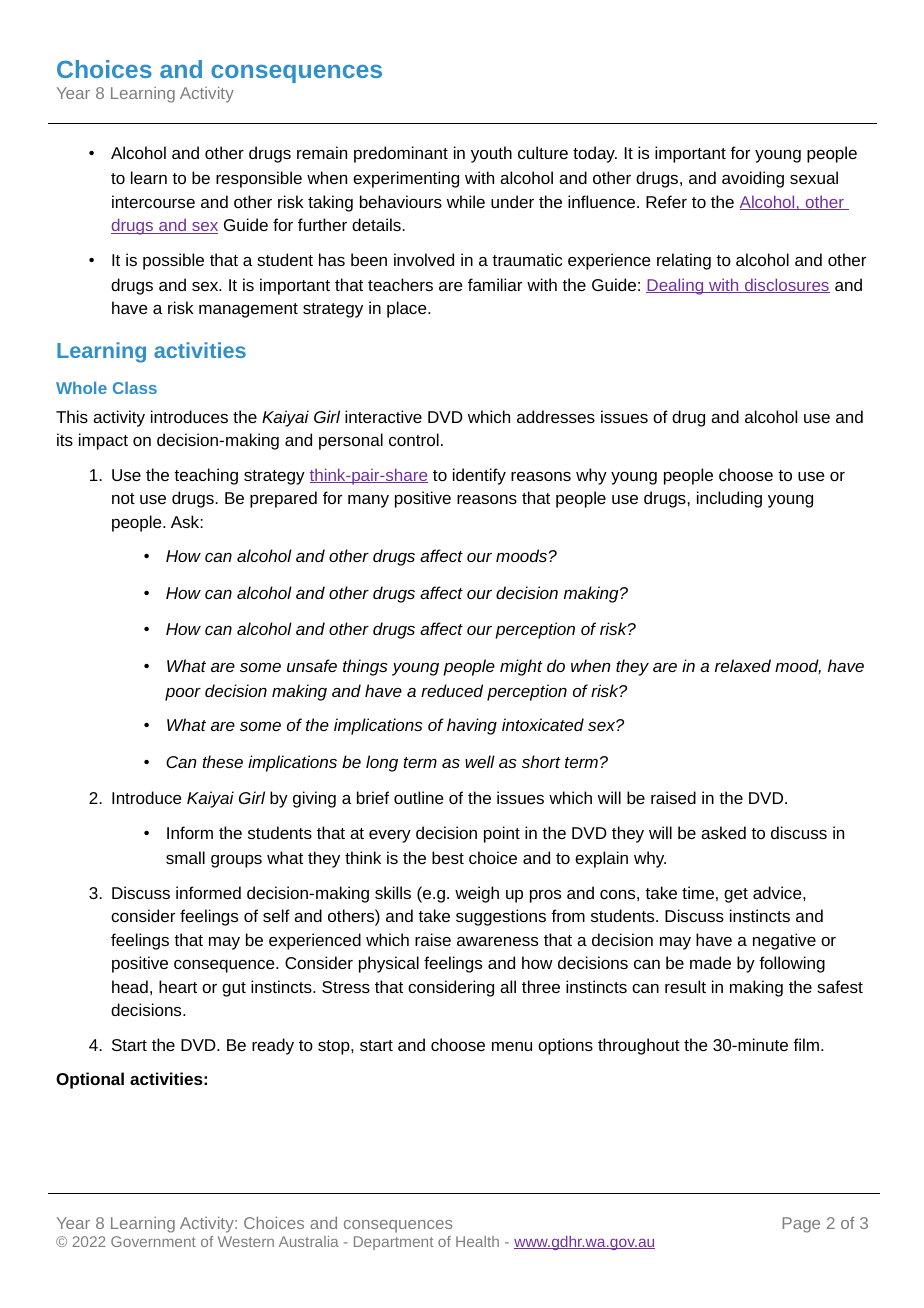 The image size is (924, 1308). Describe the element at coordinates (414, 439) in the image. I see `control` at that location.
